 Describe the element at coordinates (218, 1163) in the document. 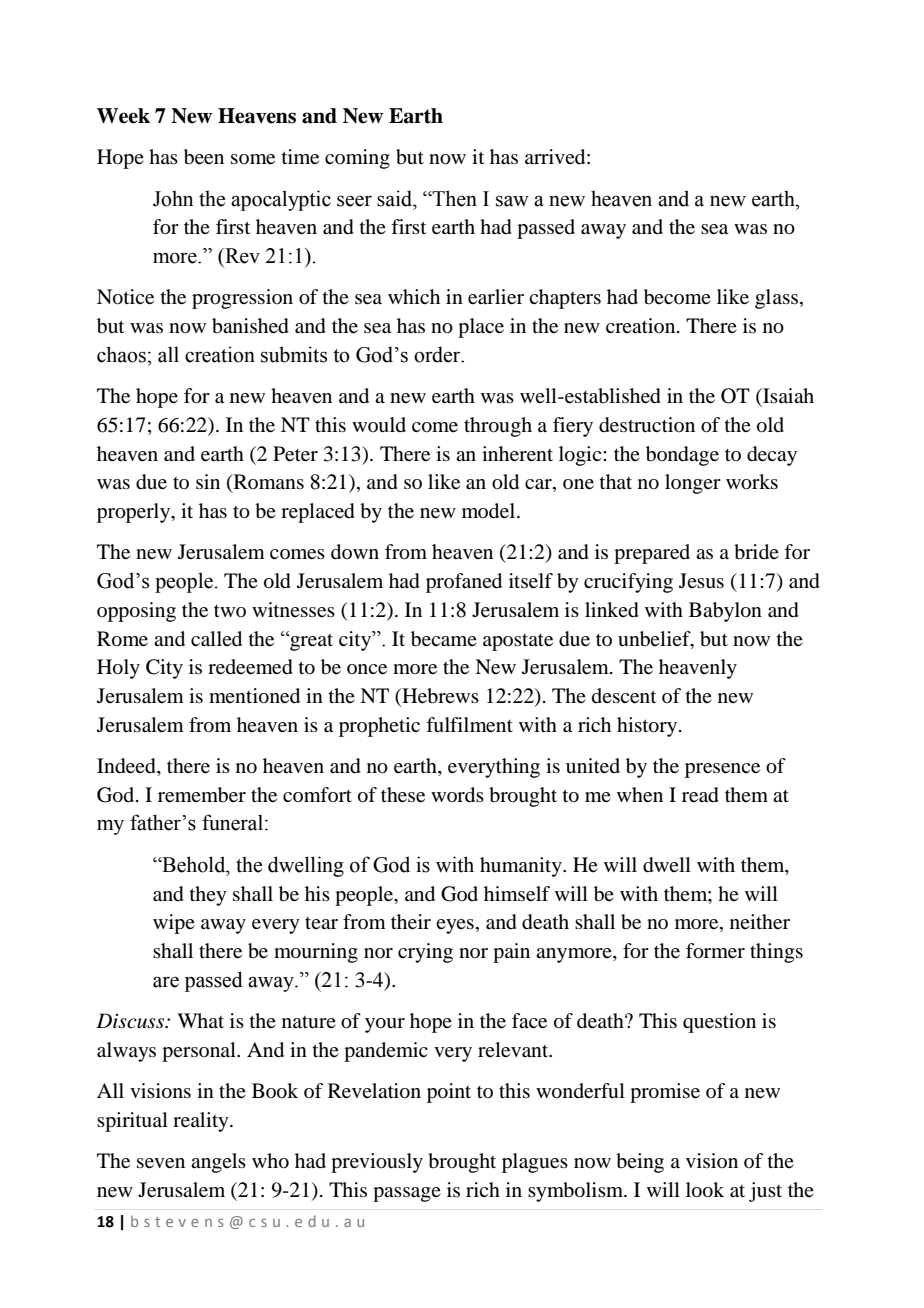

I see `angels` at that location.
